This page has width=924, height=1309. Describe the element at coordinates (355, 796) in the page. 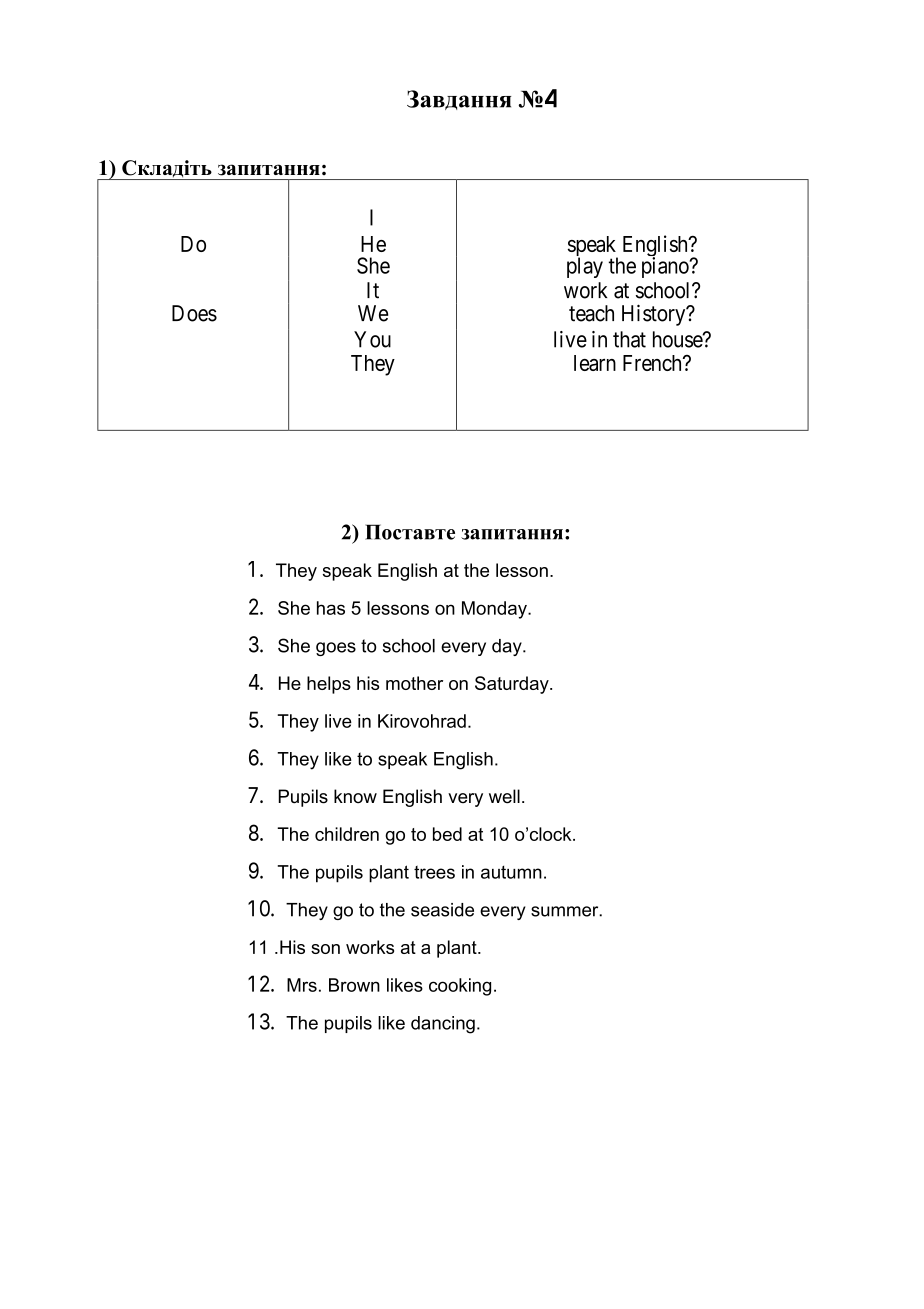

I see `know` at that location.
